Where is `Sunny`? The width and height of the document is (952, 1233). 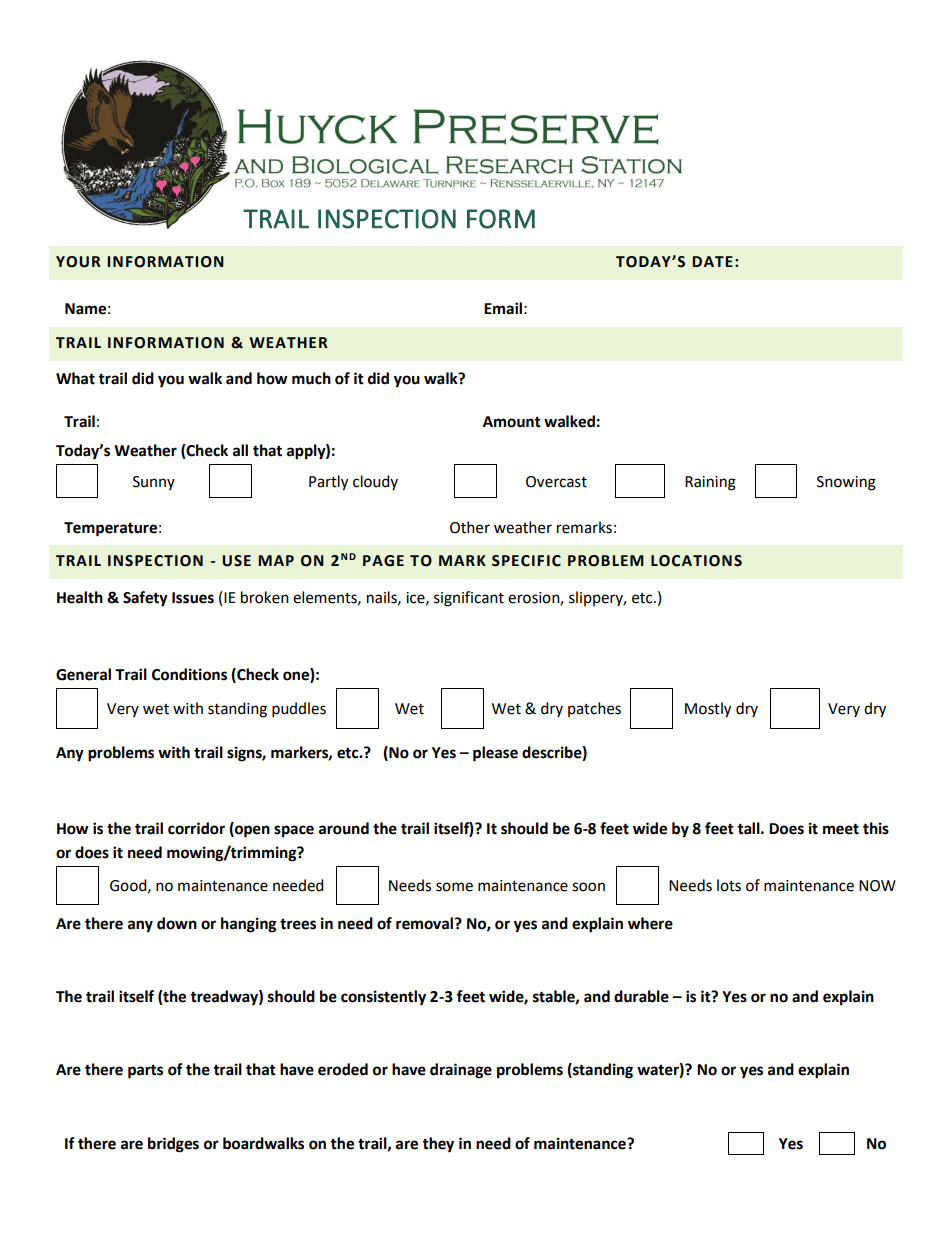 Sunny is located at coordinates (154, 483).
